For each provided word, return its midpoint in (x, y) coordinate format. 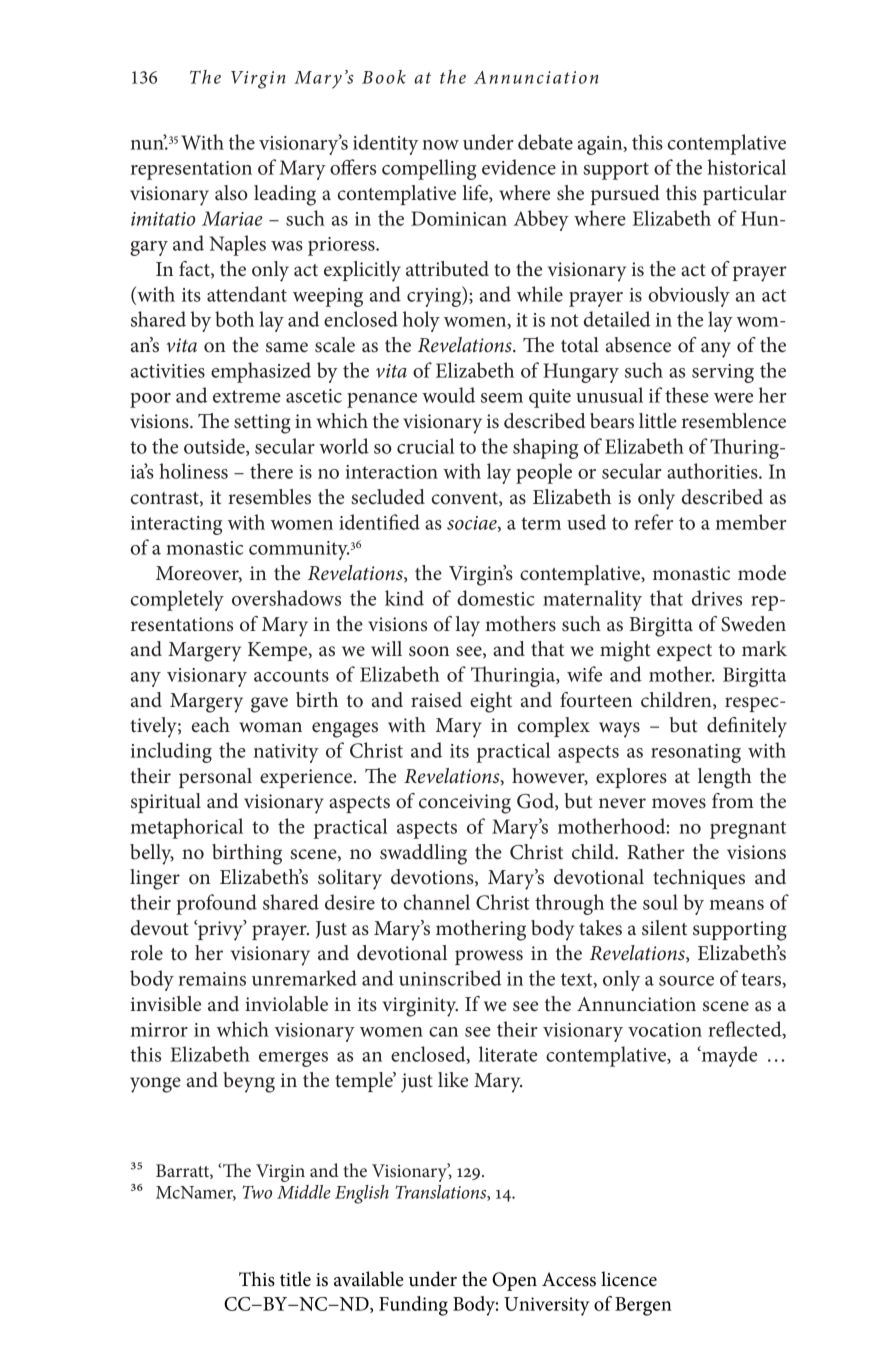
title (295, 1279)
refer (653, 522)
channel (437, 902)
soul (660, 902)
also (231, 193)
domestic (496, 598)
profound (216, 904)
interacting (177, 525)
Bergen (643, 1306)
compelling (429, 169)
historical (746, 167)
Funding (413, 1306)
